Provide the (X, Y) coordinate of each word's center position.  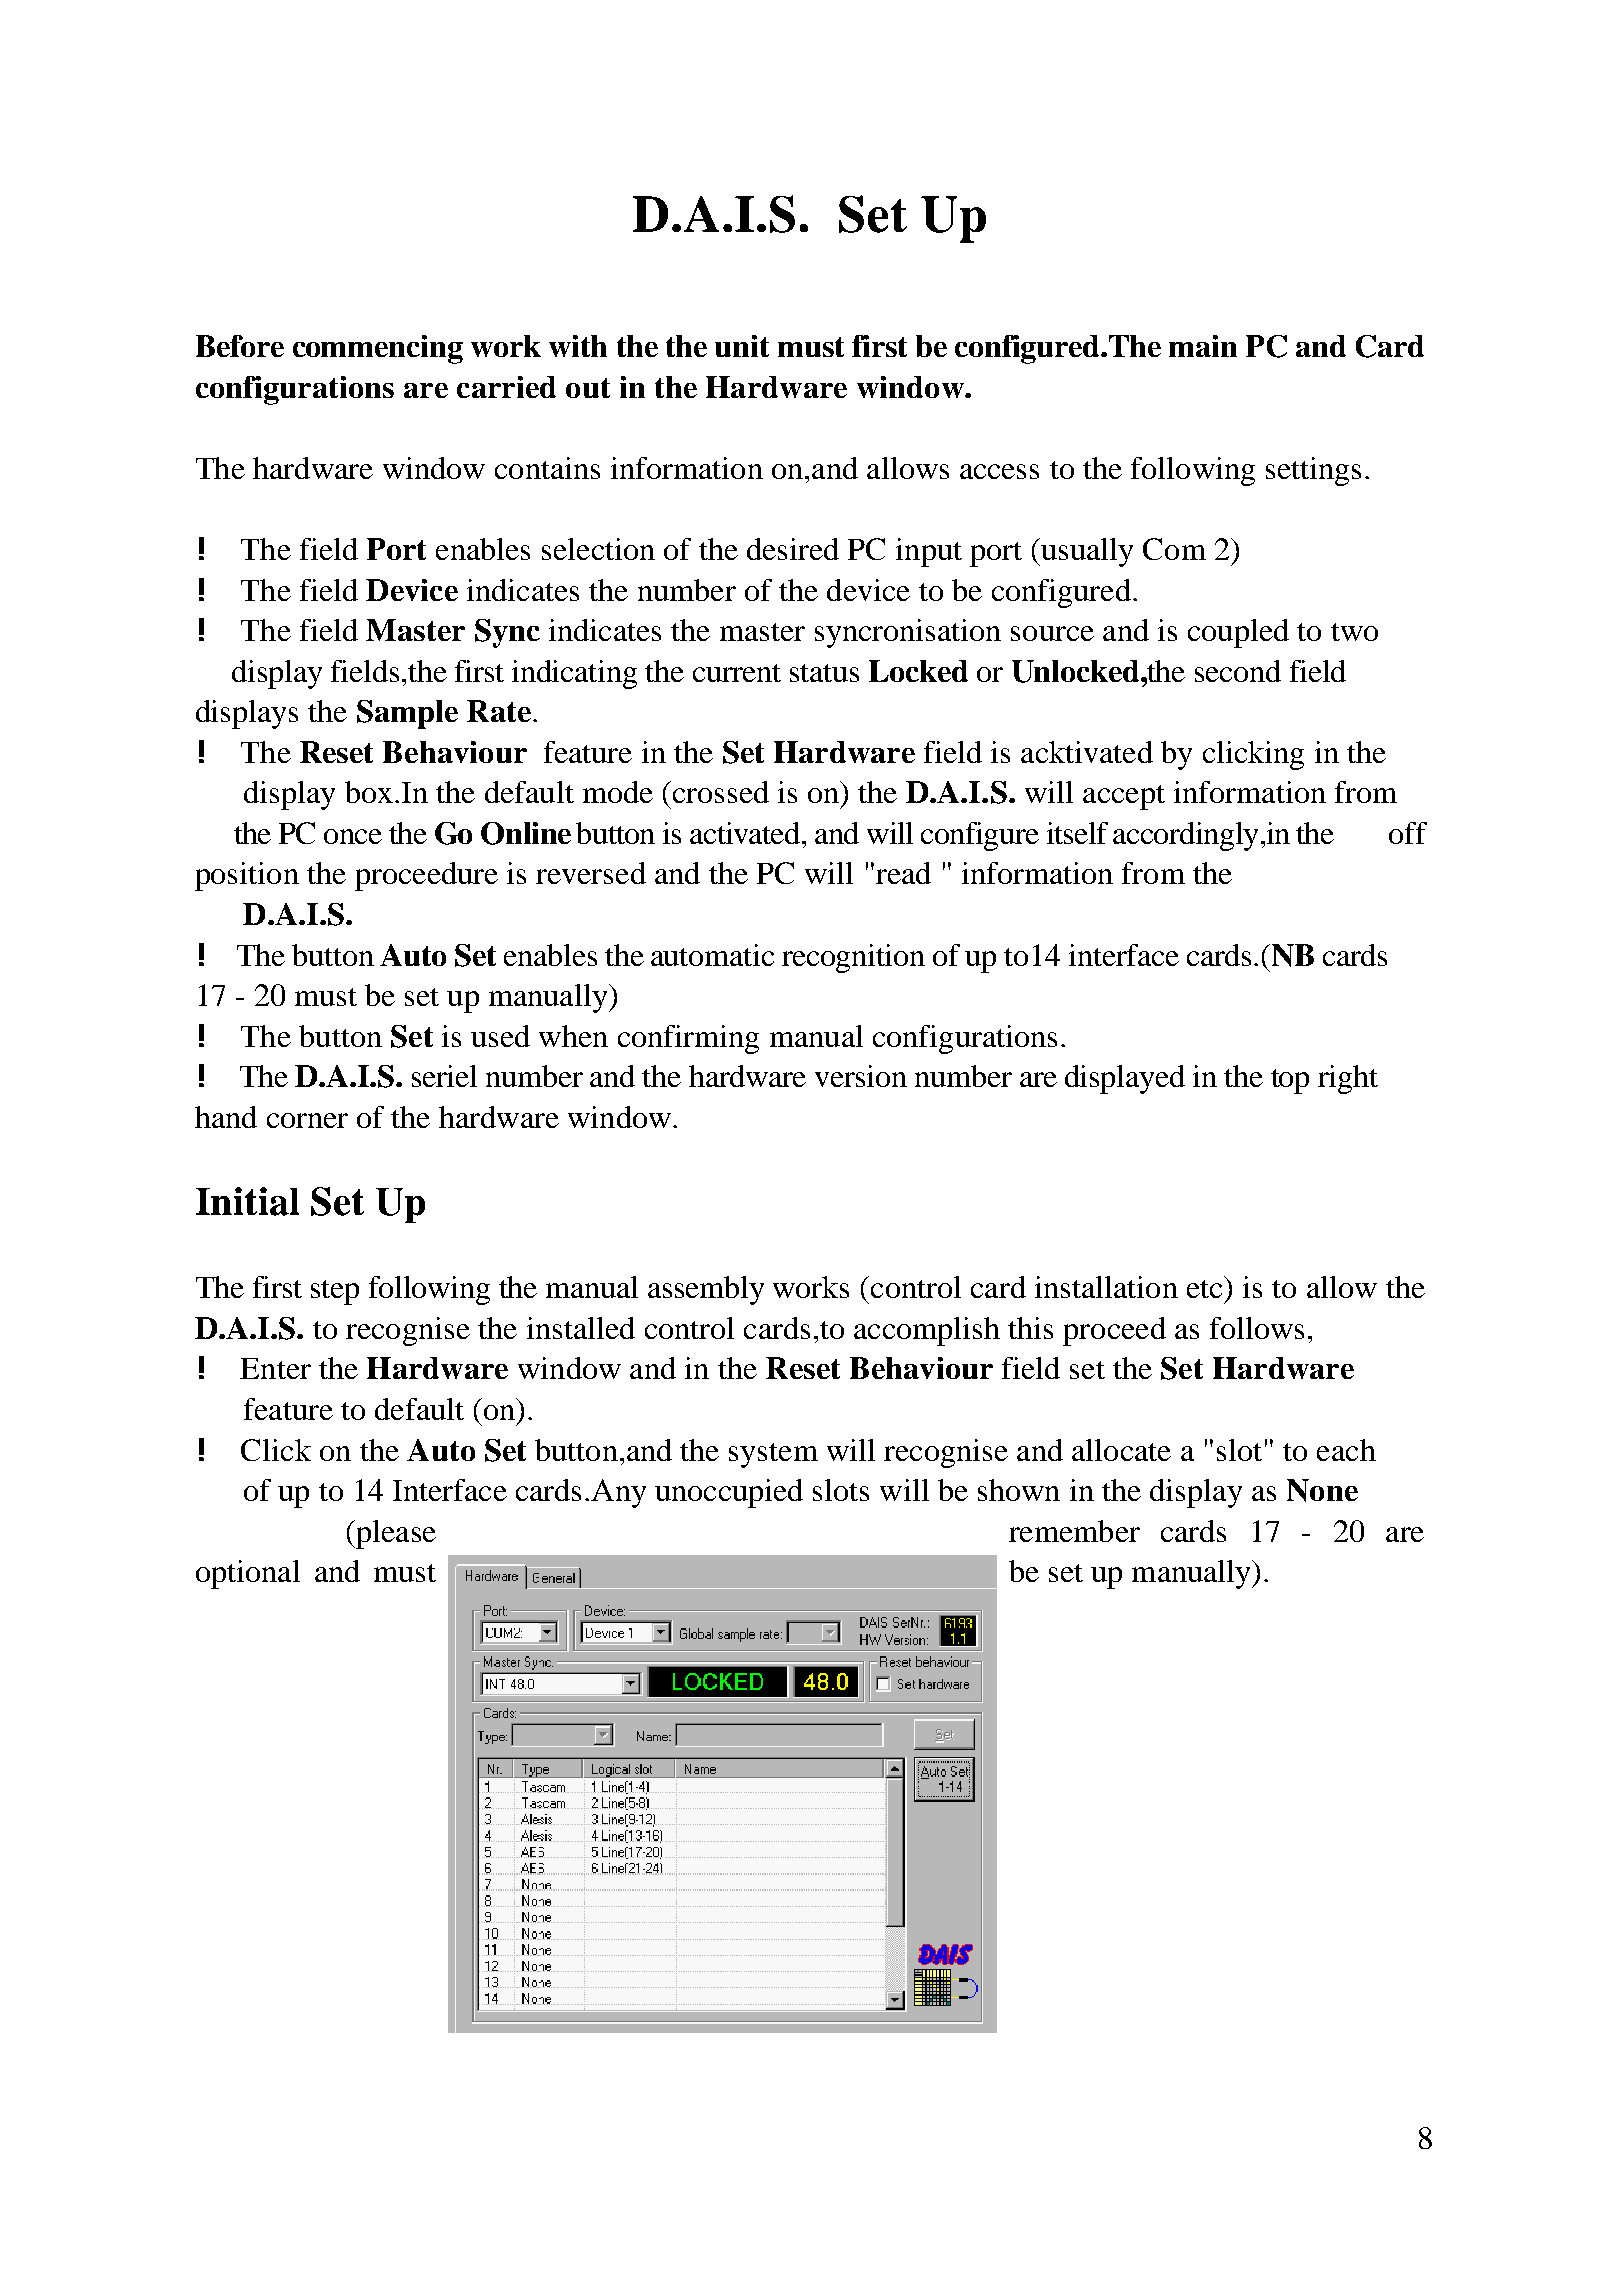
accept (1124, 797)
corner (307, 1120)
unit (742, 346)
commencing (378, 349)
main (1203, 346)
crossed (721, 792)
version (861, 1076)
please (395, 1534)
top (1290, 1081)
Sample (407, 714)
